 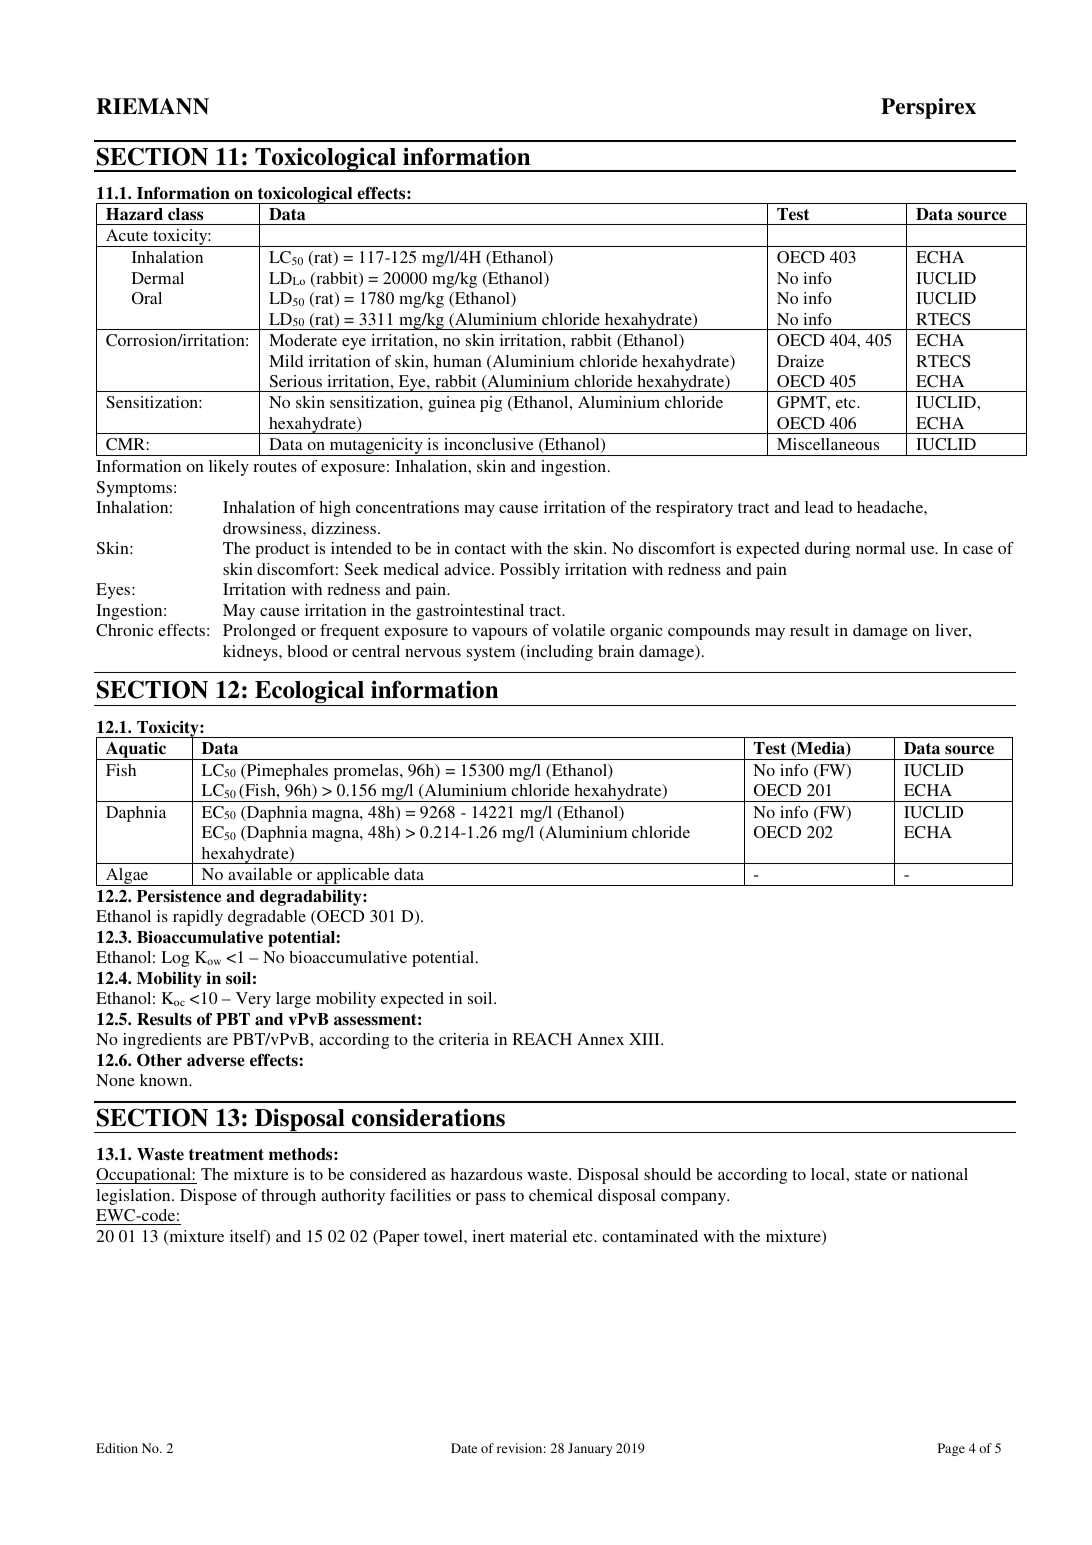 I want to click on Page, so click(x=951, y=1449).
